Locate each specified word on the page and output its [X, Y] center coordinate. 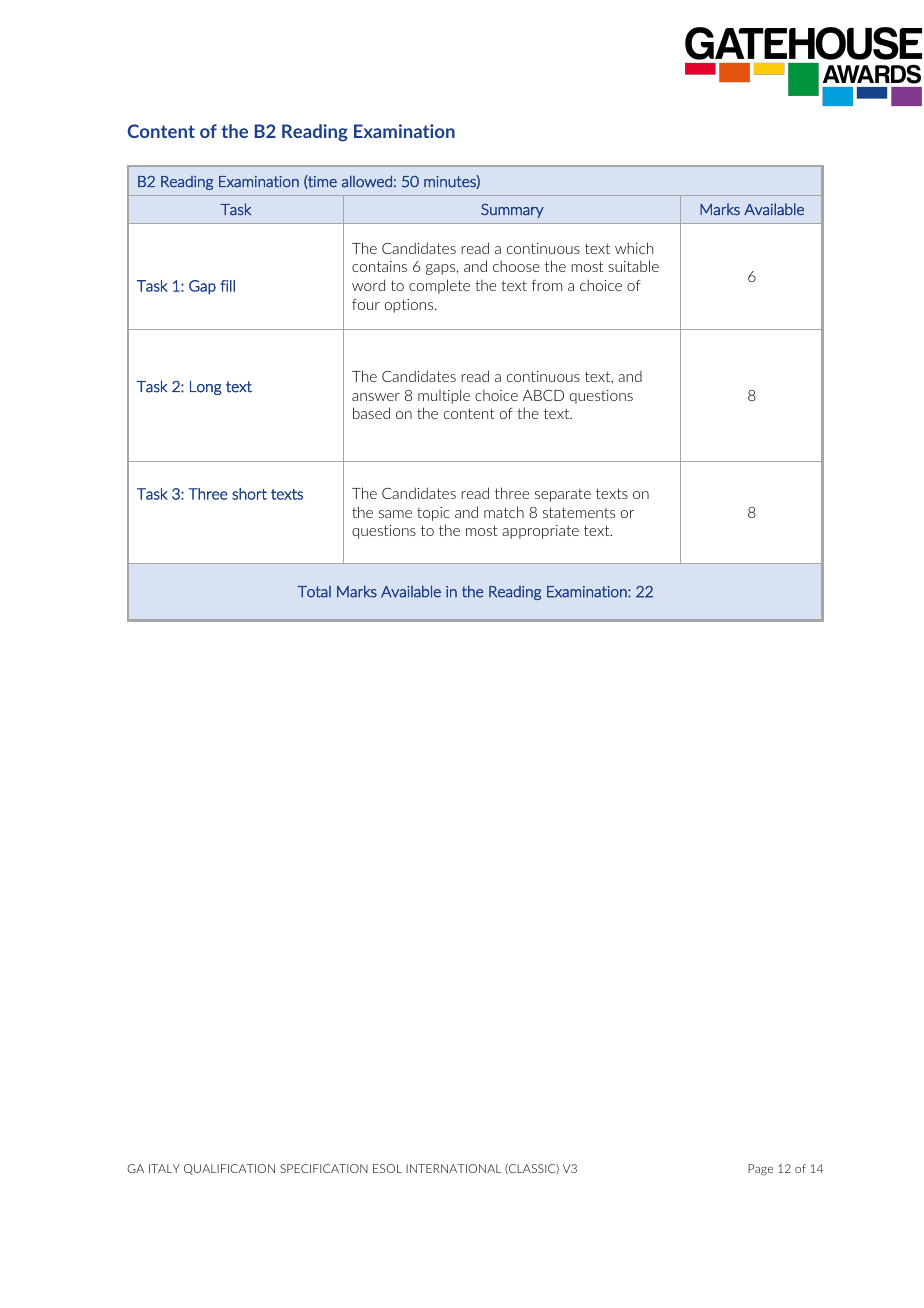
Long [206, 388]
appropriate [540, 532]
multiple [444, 396]
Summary [512, 210]
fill [227, 286]
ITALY [164, 1168]
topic [433, 514]
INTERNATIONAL [453, 1168]
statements [579, 512]
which [634, 248]
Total [314, 592]
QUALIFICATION [229, 1169]
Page [760, 1170]
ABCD [543, 395]
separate [563, 495]
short [249, 494]
